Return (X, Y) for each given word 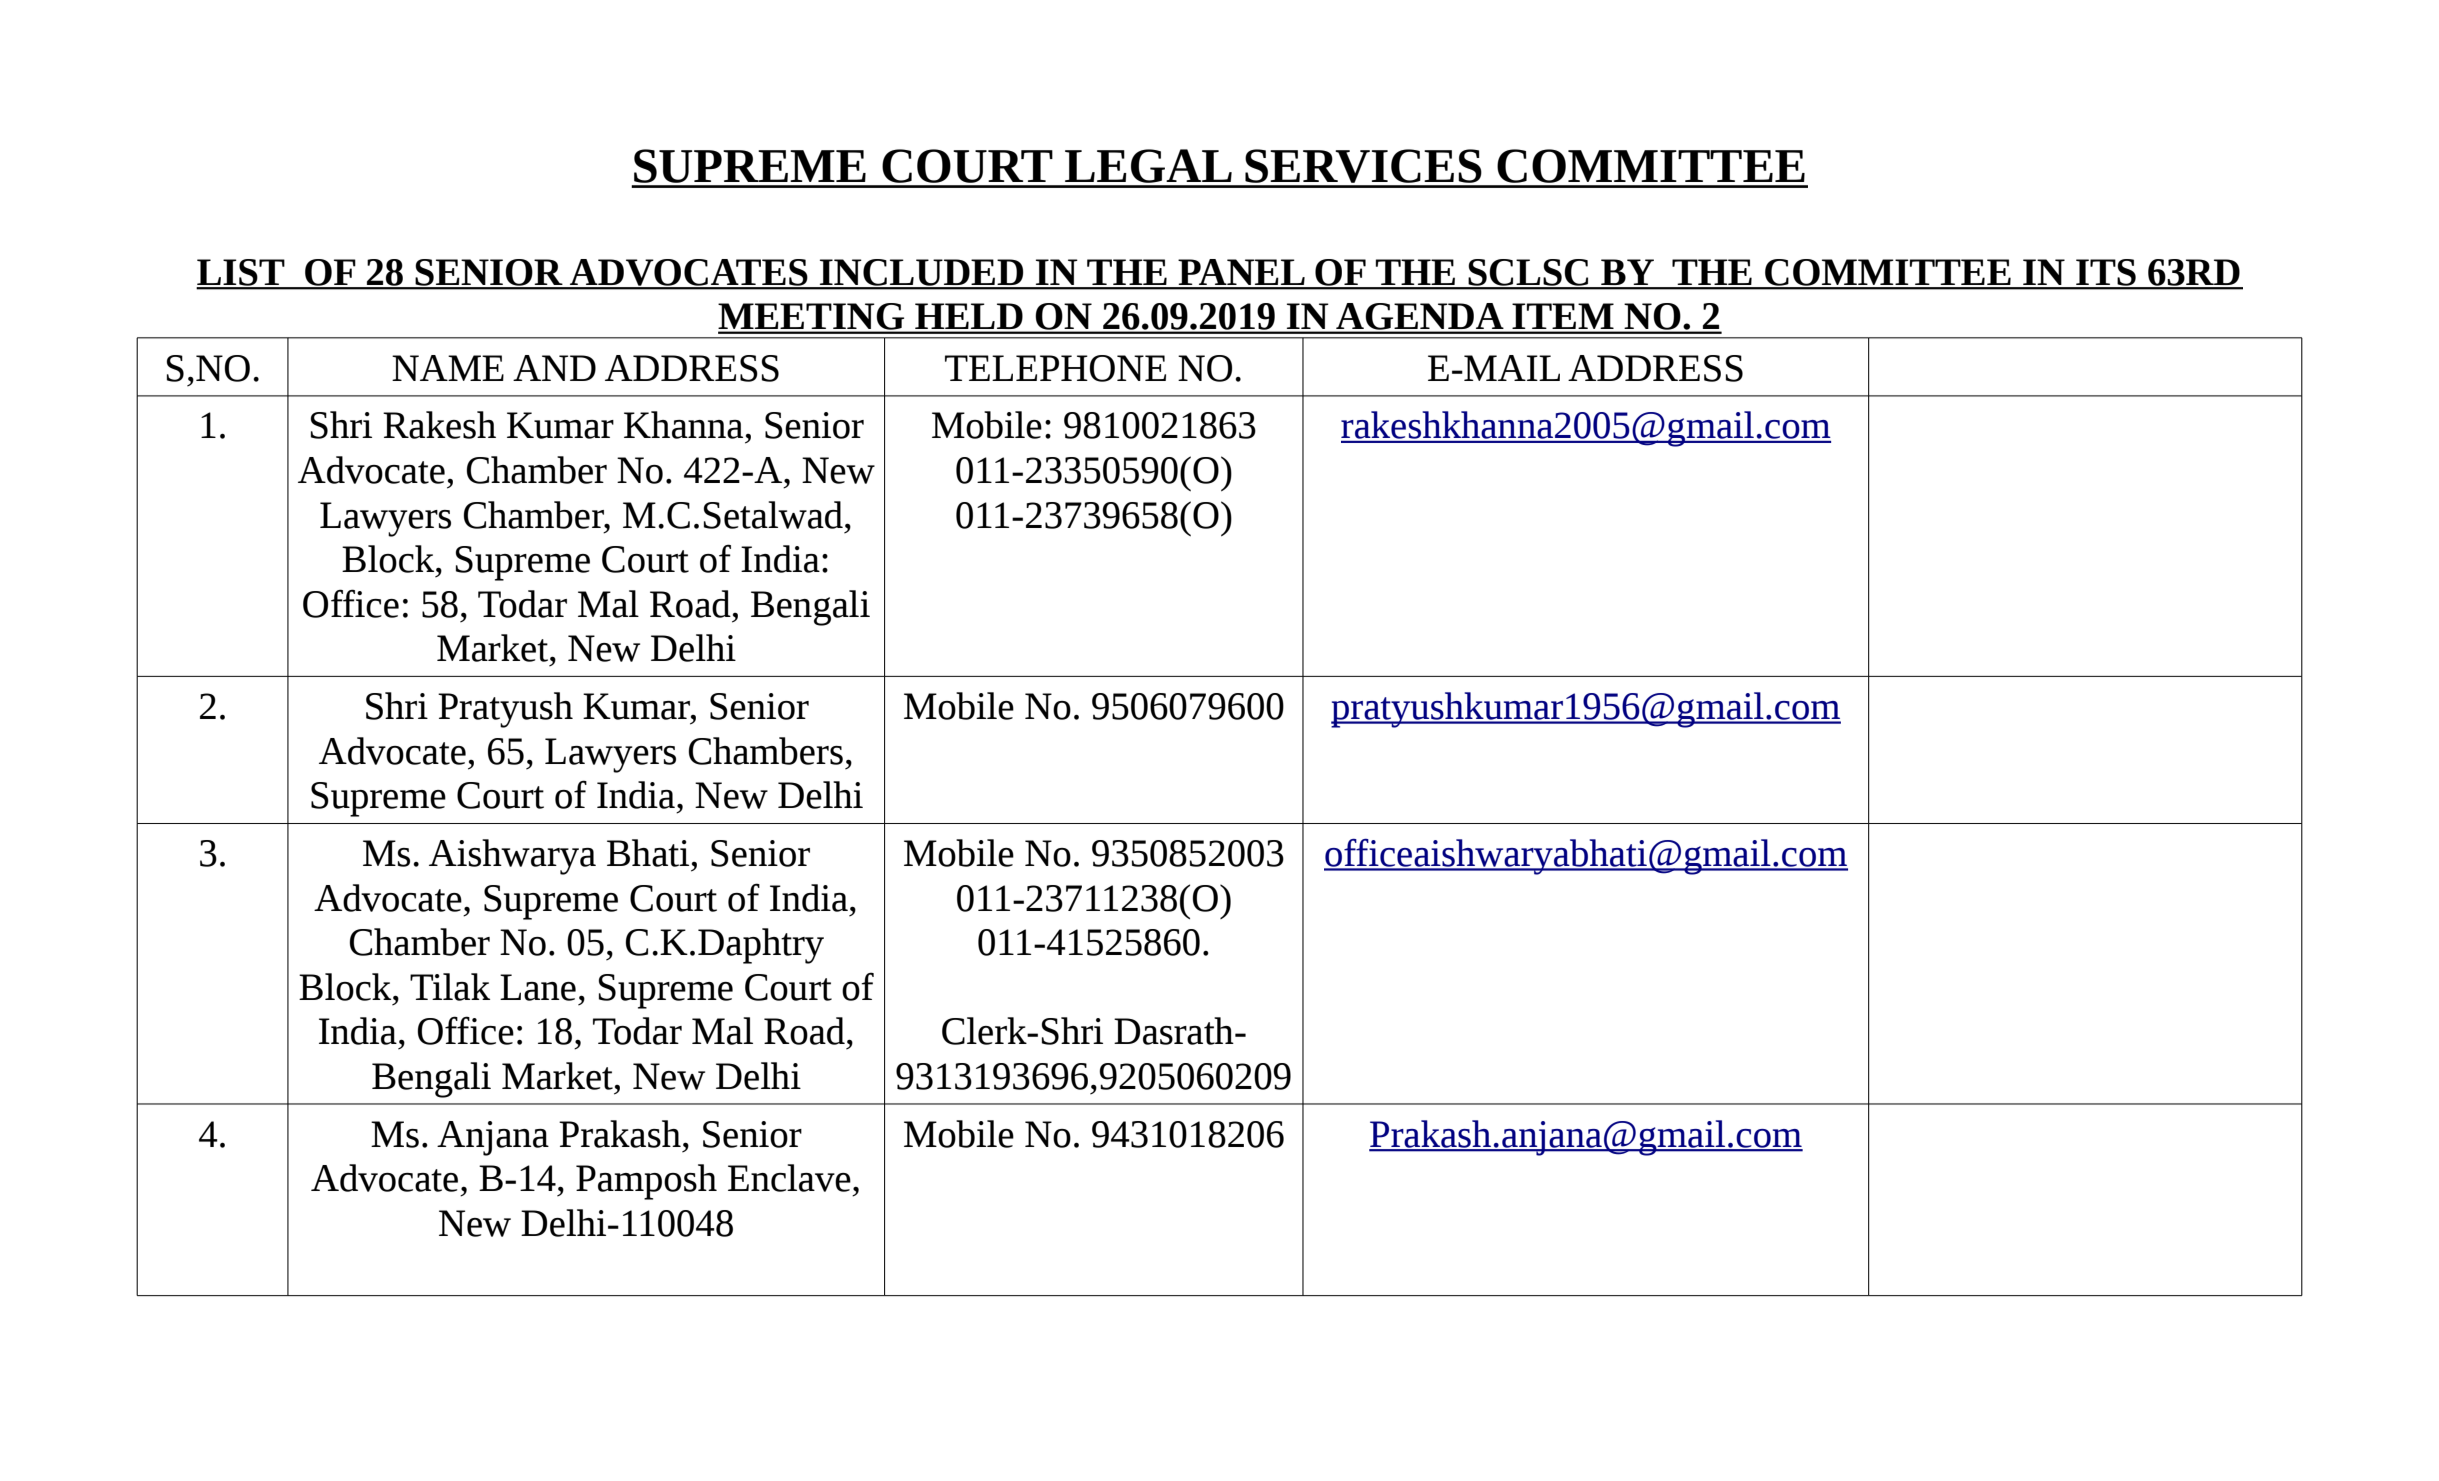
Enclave (789, 1178)
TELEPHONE (1055, 368)
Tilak (450, 987)
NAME (448, 368)
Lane (538, 987)
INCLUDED (922, 273)
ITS (2106, 273)
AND (554, 368)
